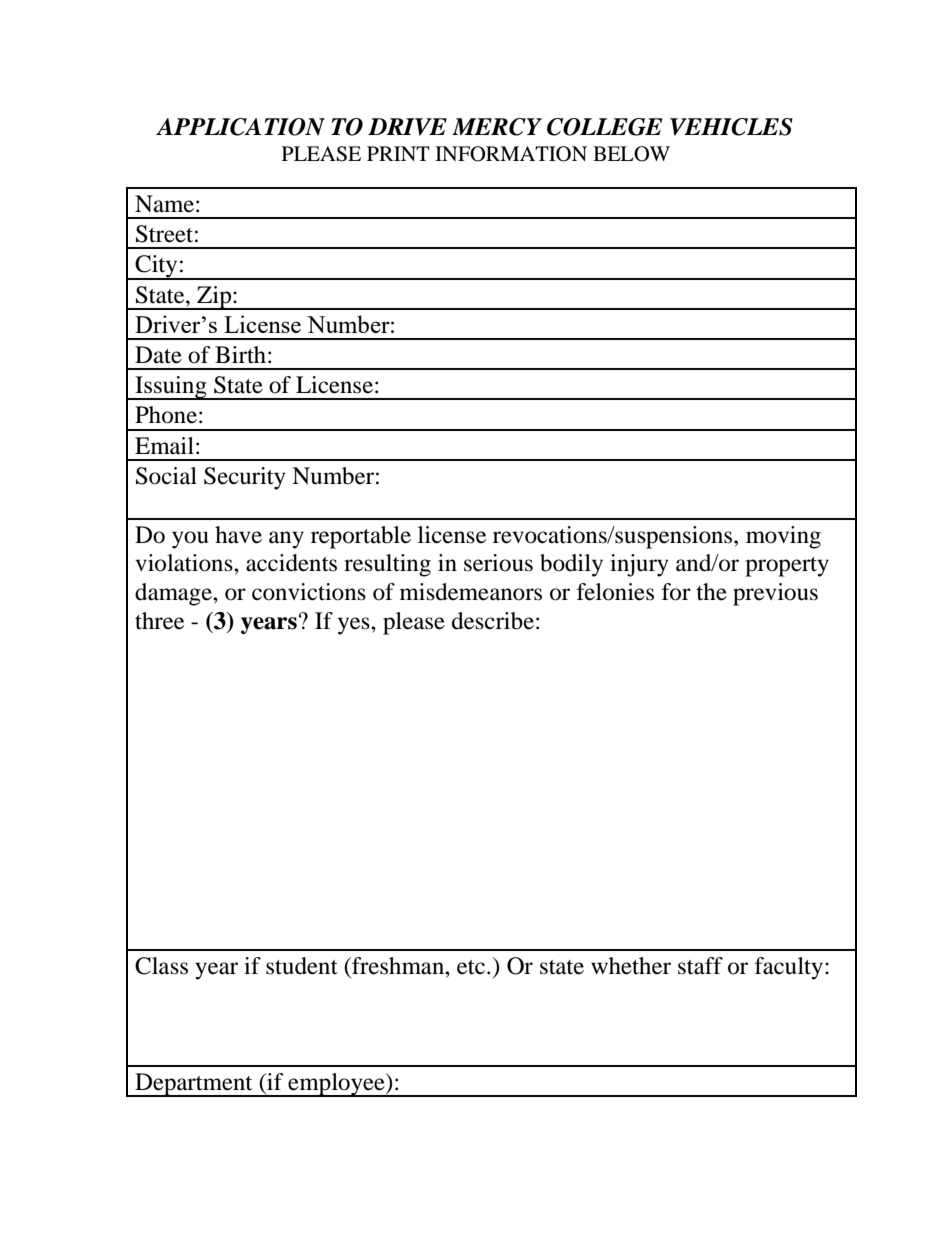  What do you see at coordinates (240, 127) in the screenshot?
I see `APPLICATION` at bounding box center [240, 127].
